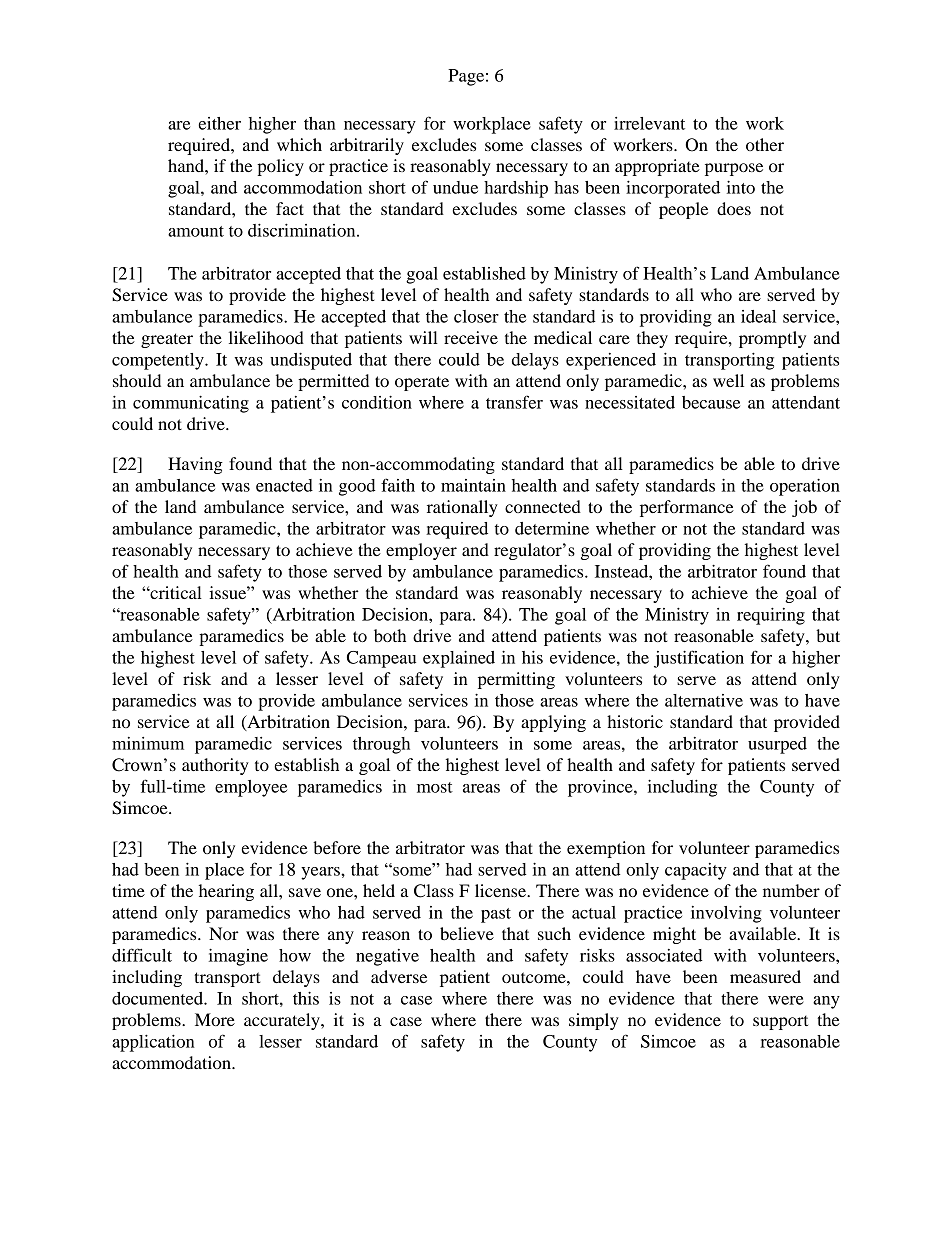 Image resolution: width=952 pixels, height=1233 pixels. What do you see at coordinates (777, 745) in the document?
I see `usurped` at bounding box center [777, 745].
